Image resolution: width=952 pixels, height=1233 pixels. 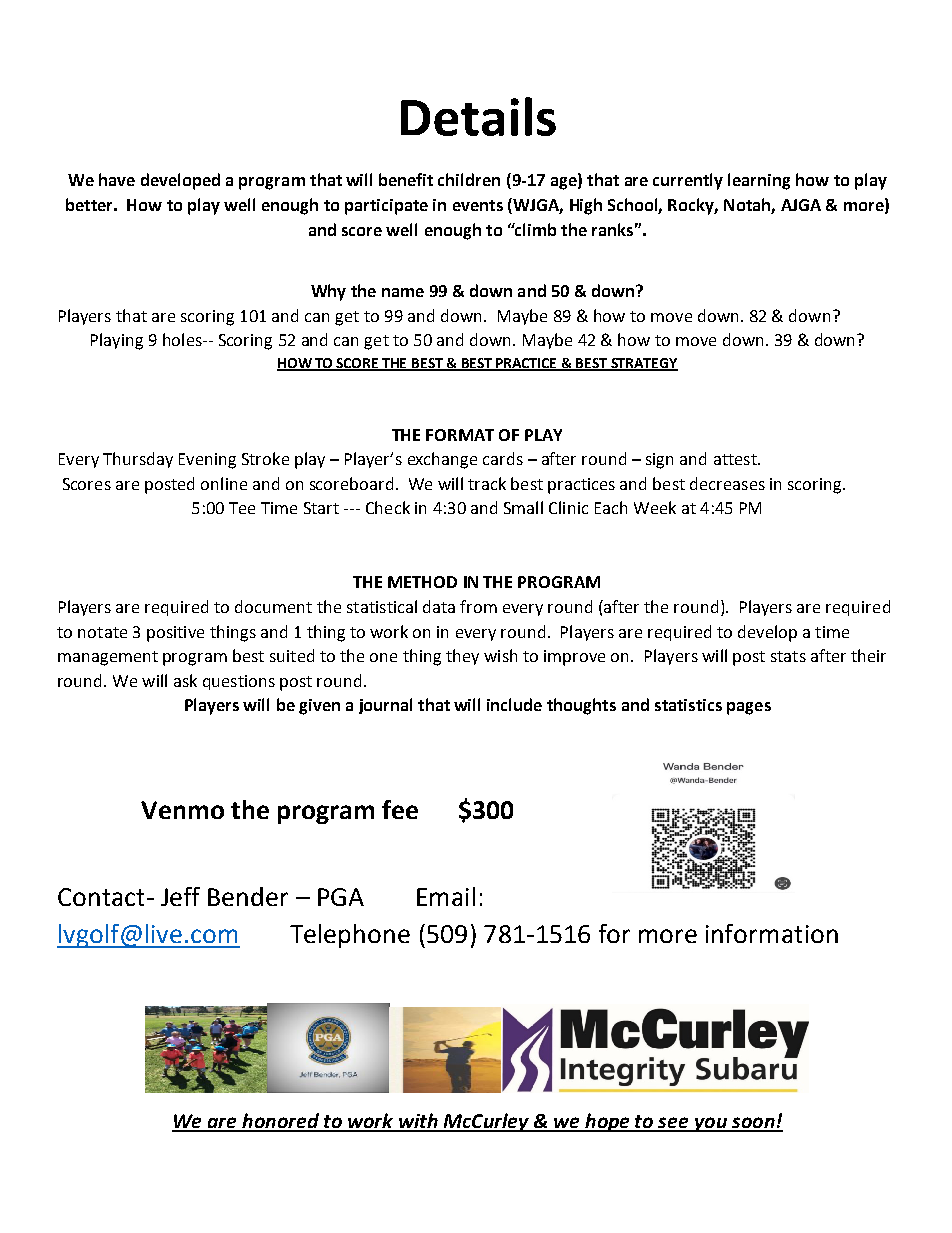 What do you see at coordinates (643, 364) in the page?
I see `STRATEGY` at bounding box center [643, 364].
